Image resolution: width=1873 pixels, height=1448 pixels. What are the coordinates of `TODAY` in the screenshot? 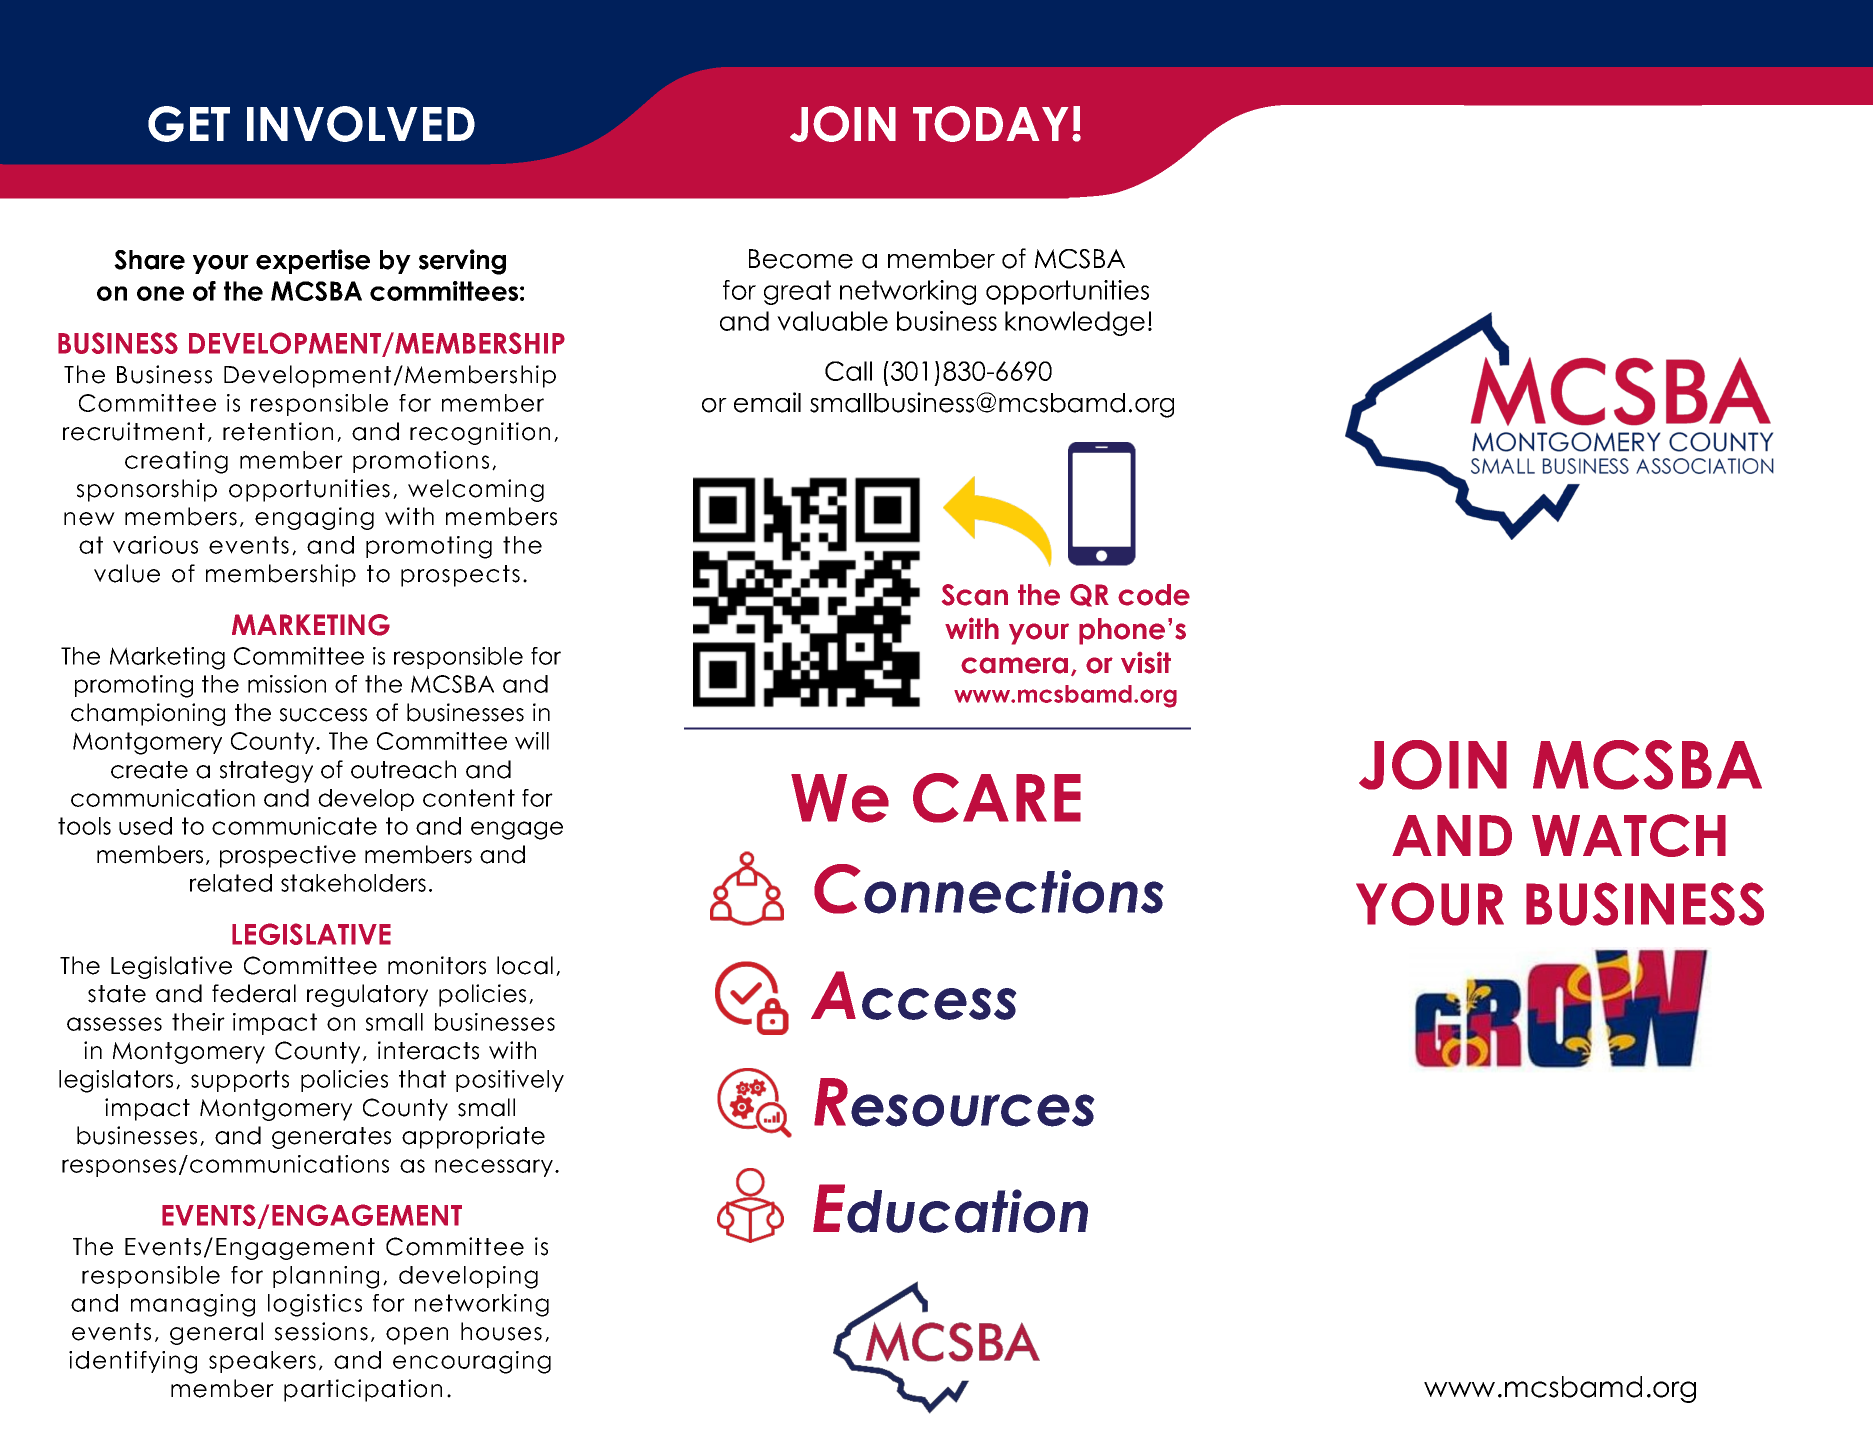 It's located at (990, 124).
